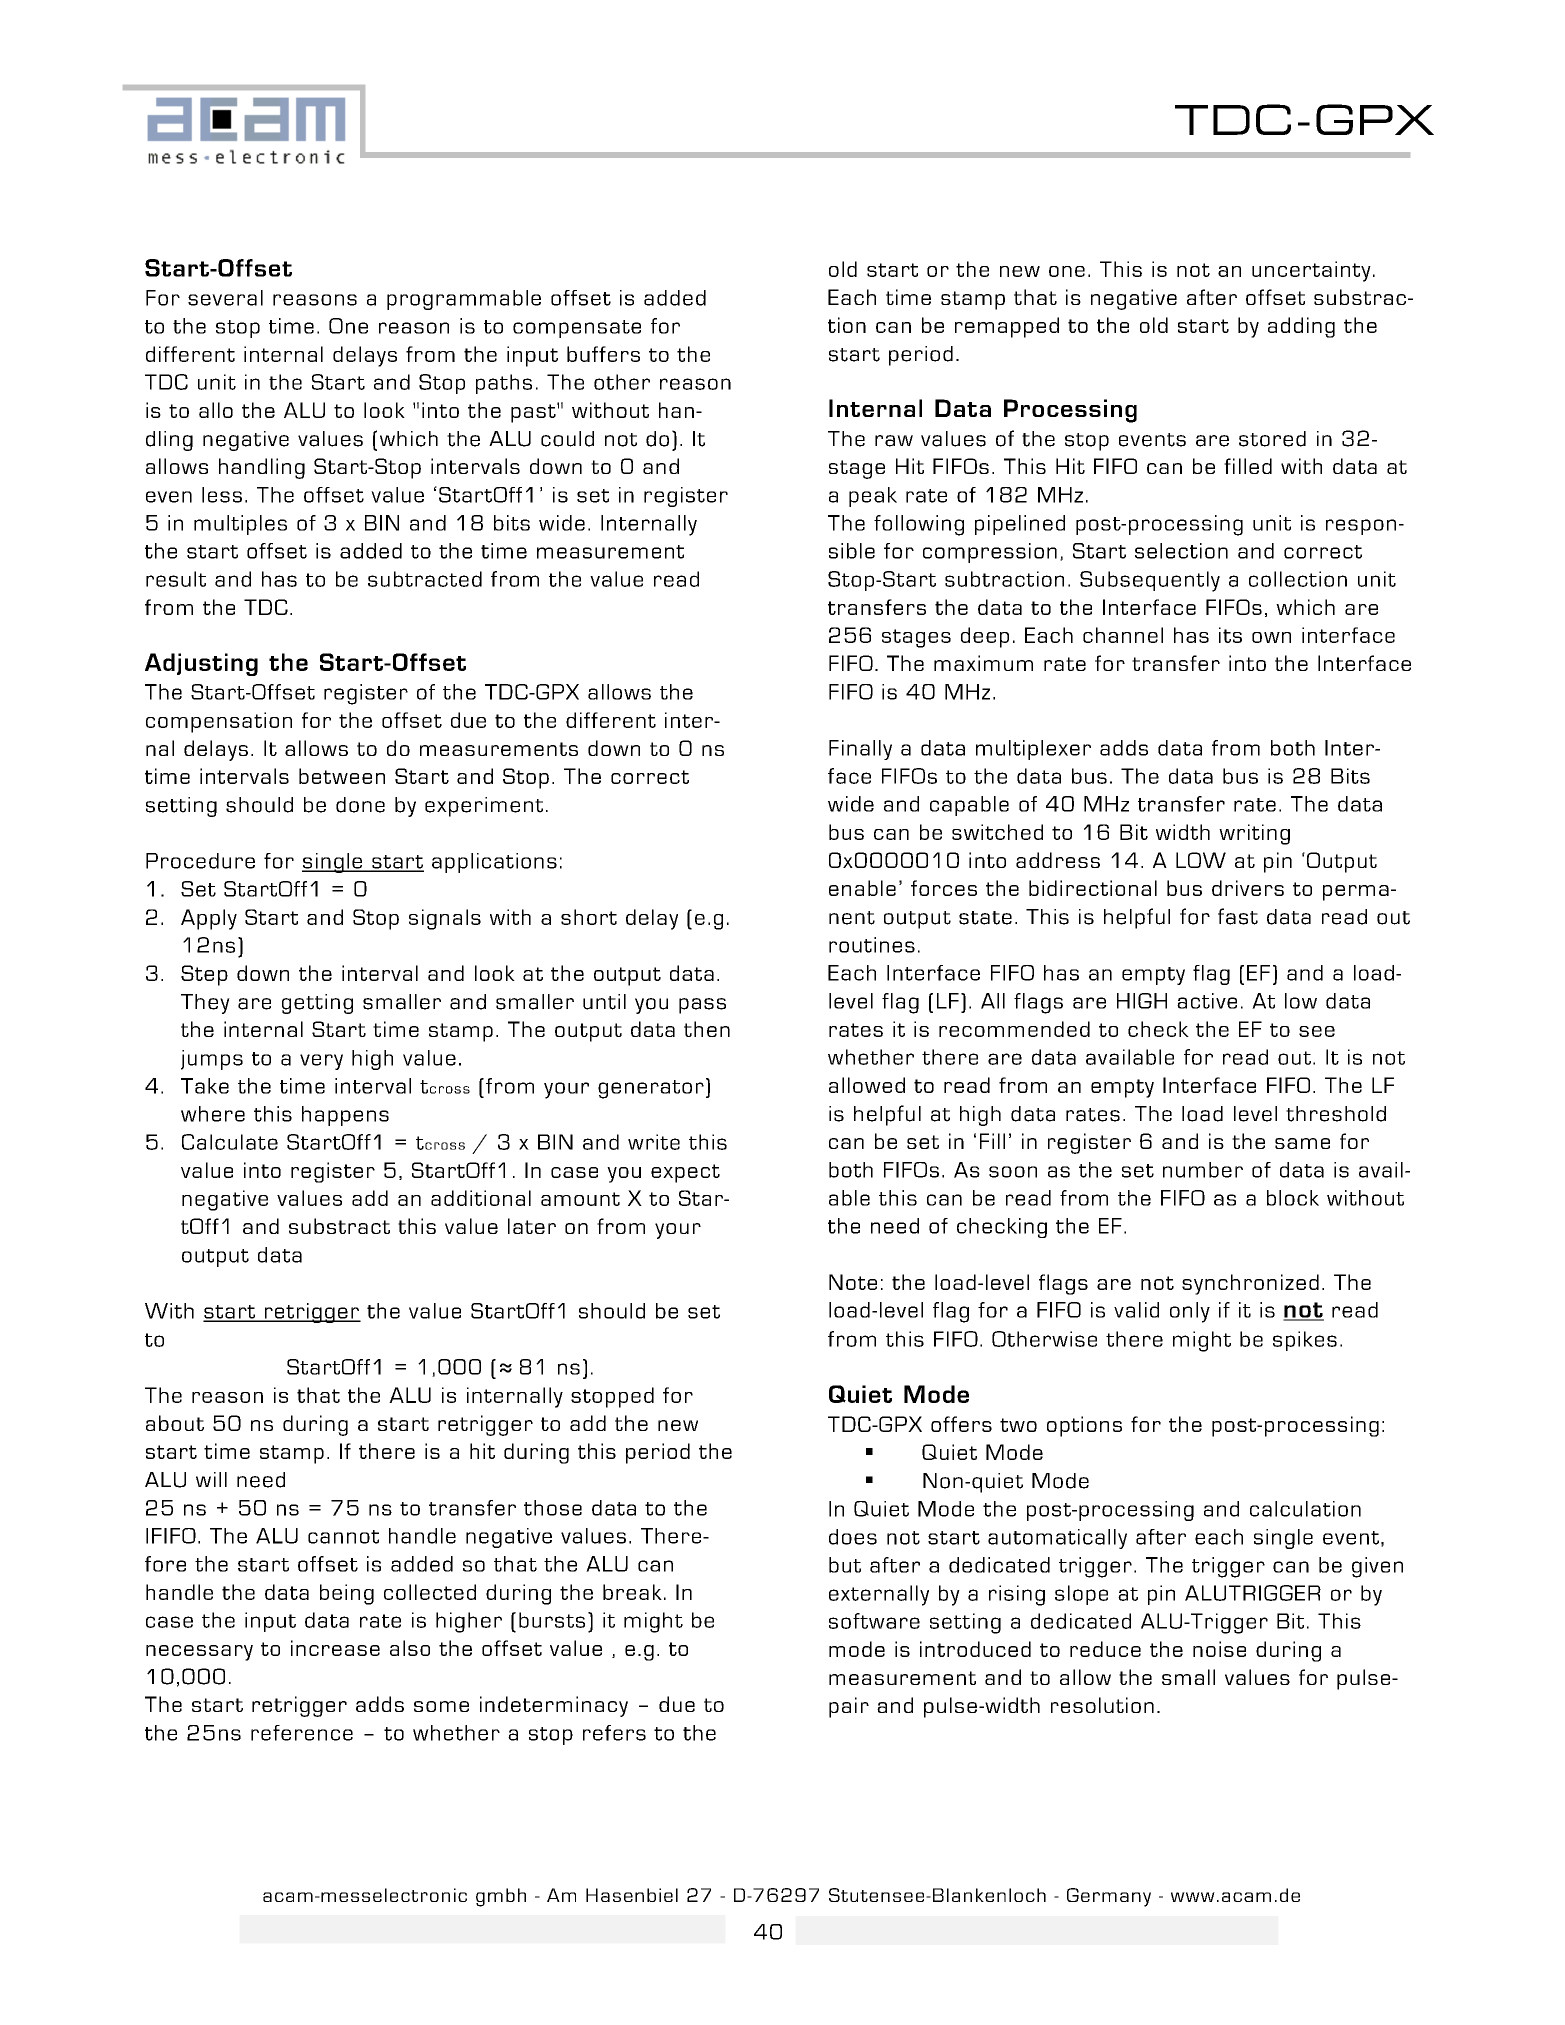 This screenshot has height=2025, width=1565. What do you see at coordinates (614, 1733) in the screenshot?
I see `refers` at bounding box center [614, 1733].
